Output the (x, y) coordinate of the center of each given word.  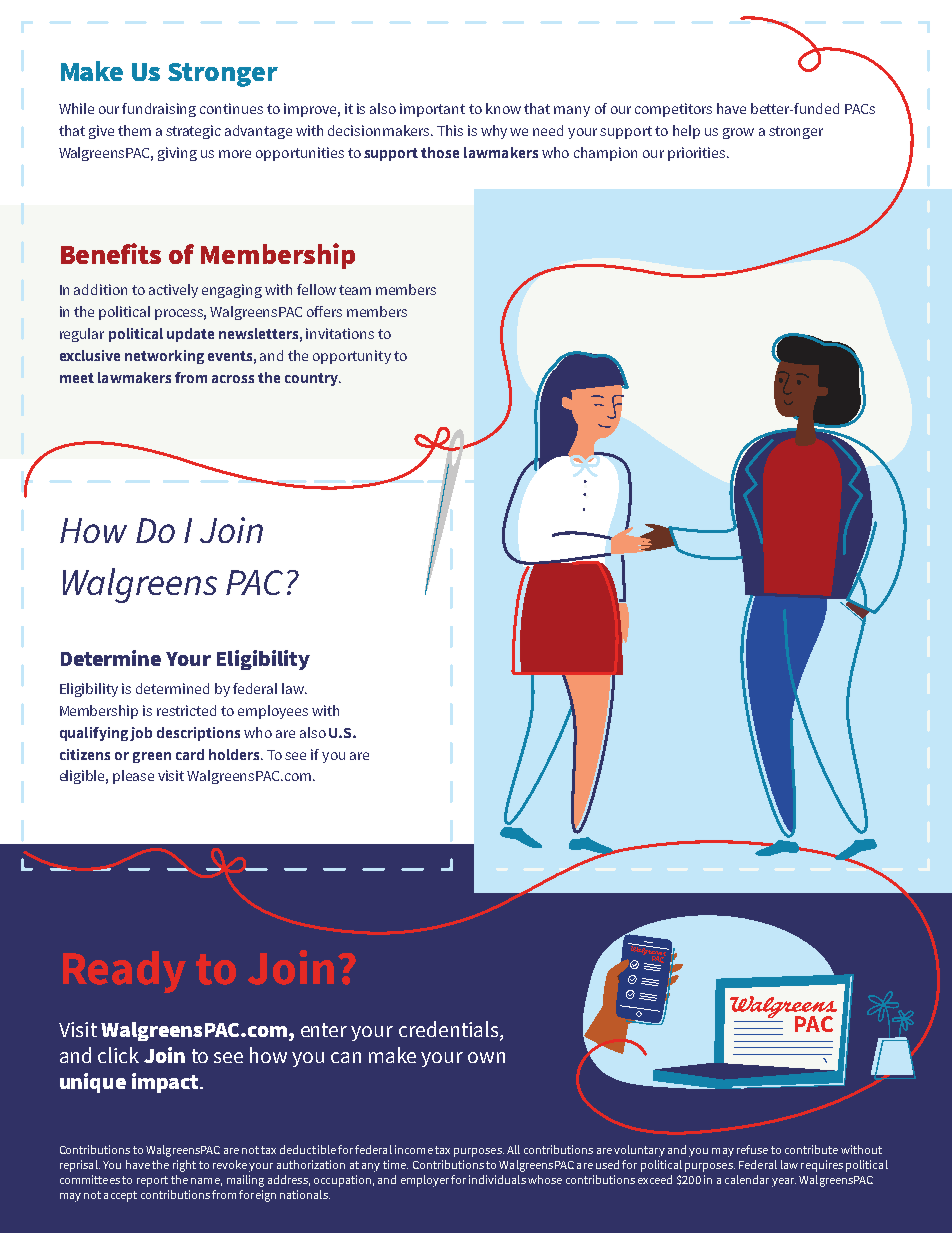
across (233, 379)
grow (738, 133)
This (450, 130)
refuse (752, 1149)
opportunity (352, 357)
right (184, 1166)
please (133, 777)
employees (273, 712)
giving (177, 154)
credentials (450, 1029)
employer (425, 1181)
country (313, 379)
